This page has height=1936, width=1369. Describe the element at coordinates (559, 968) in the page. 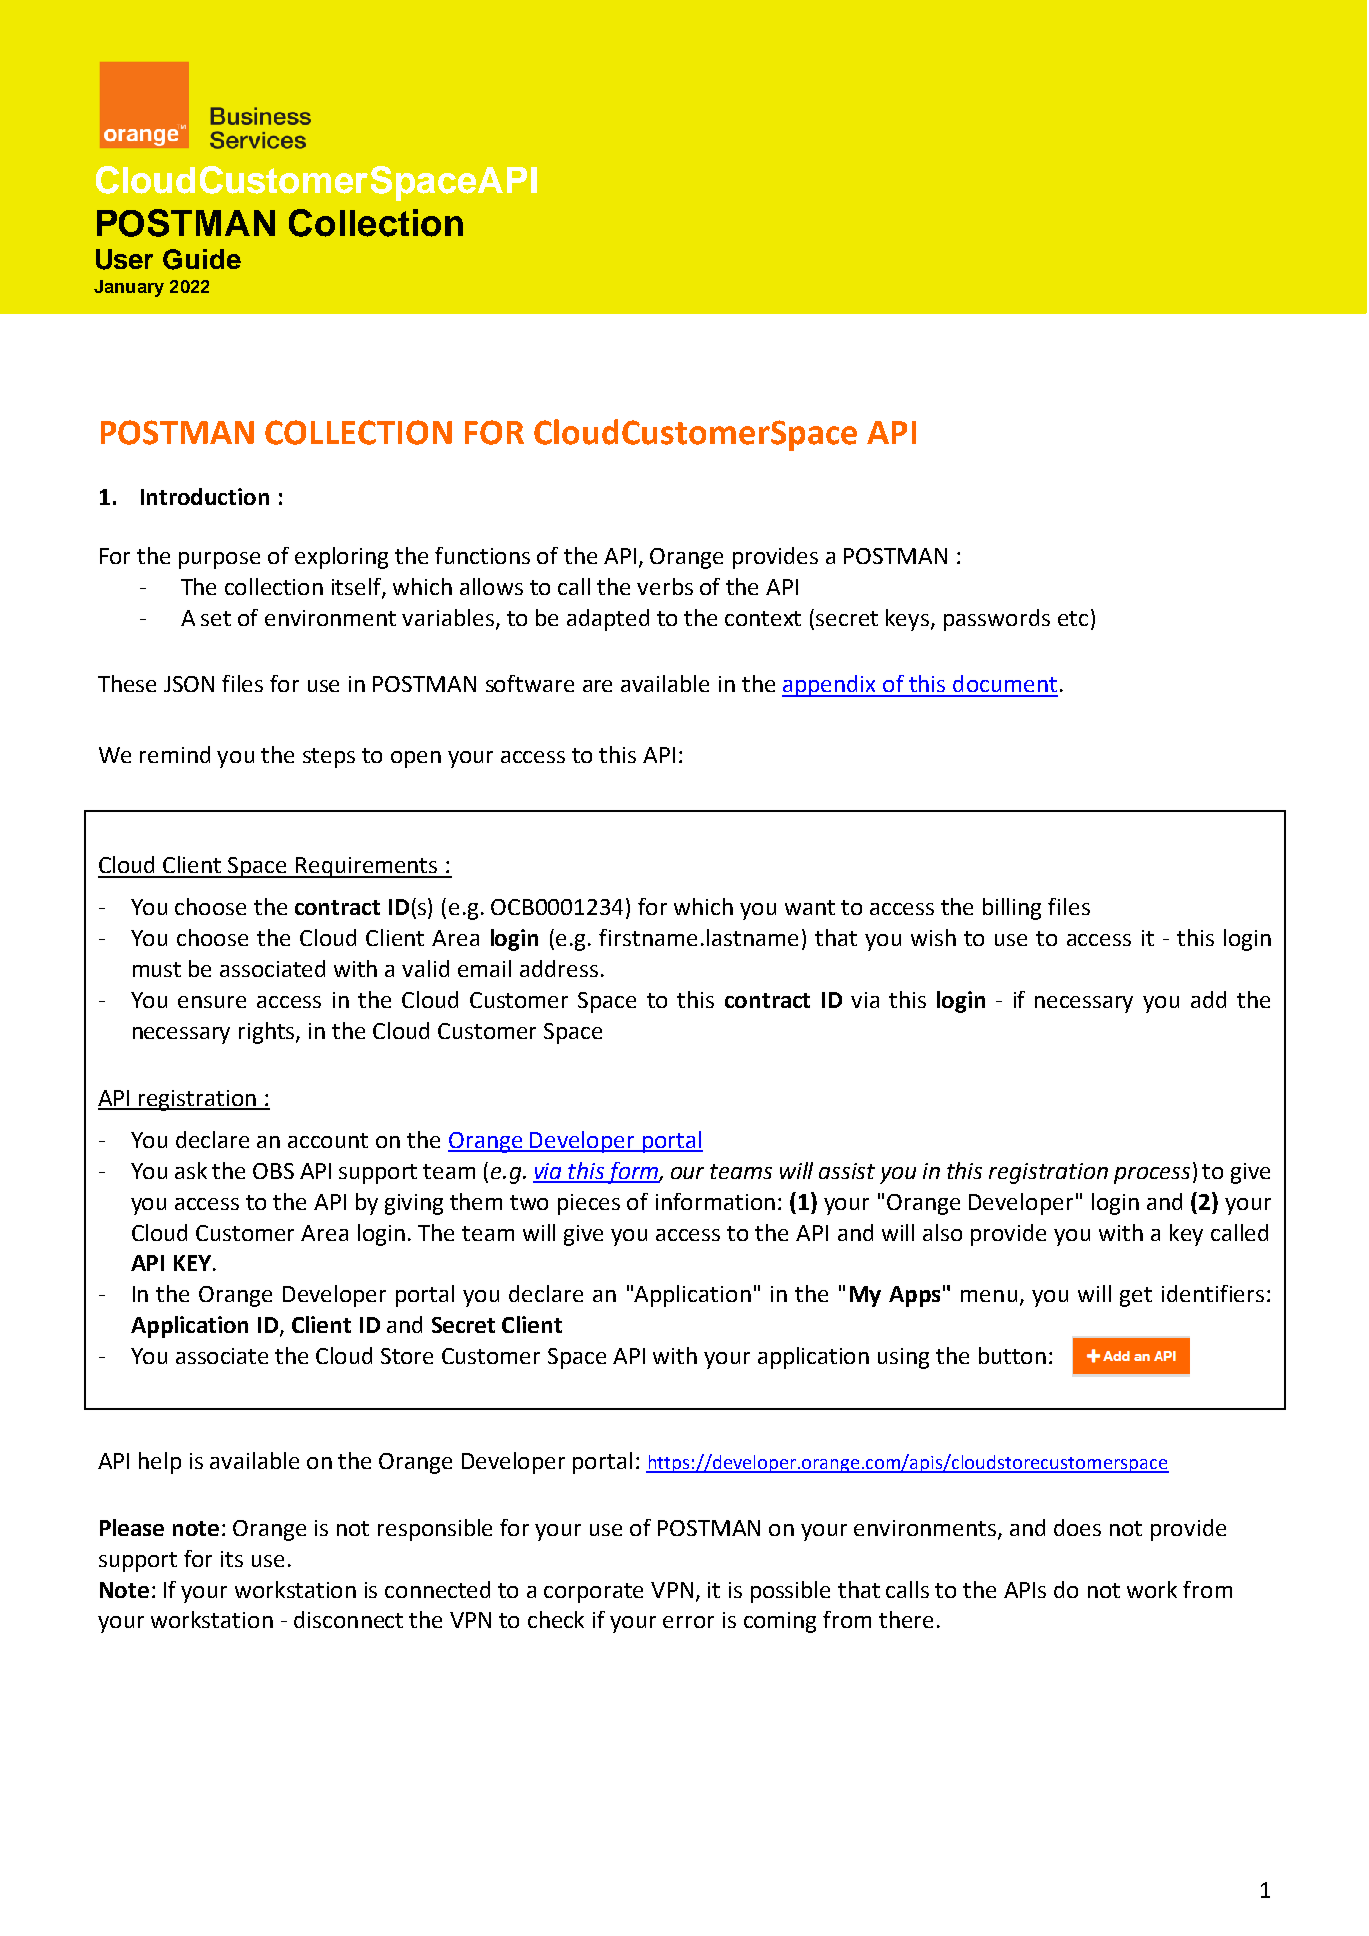

I see `address` at that location.
